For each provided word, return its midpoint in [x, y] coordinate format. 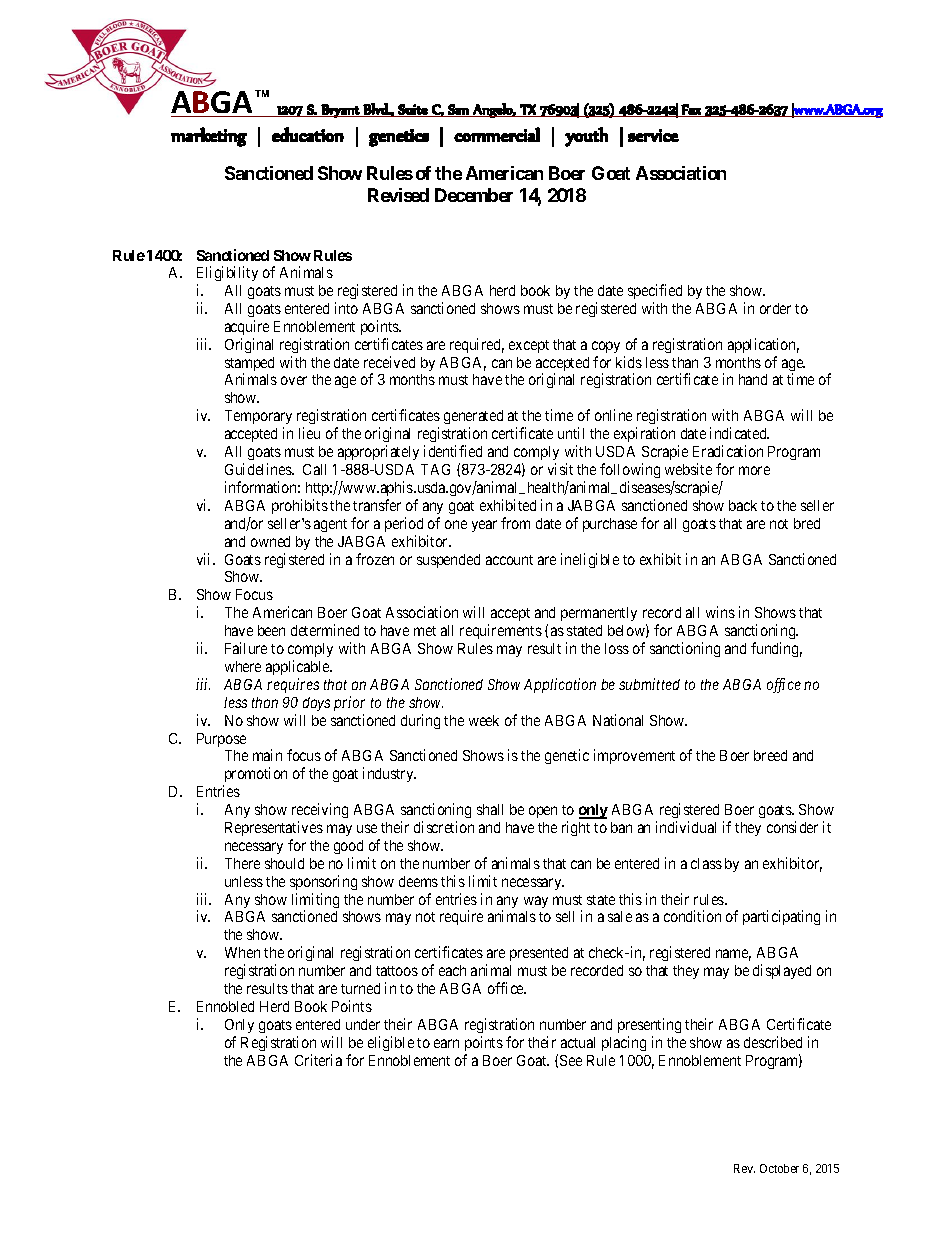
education [308, 134]
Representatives [274, 828]
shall [490, 809]
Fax [691, 110]
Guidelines [259, 469]
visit [560, 469]
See [571, 1060]
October [779, 1168]
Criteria [318, 1060]
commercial [497, 134]
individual [686, 827]
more [754, 470]
